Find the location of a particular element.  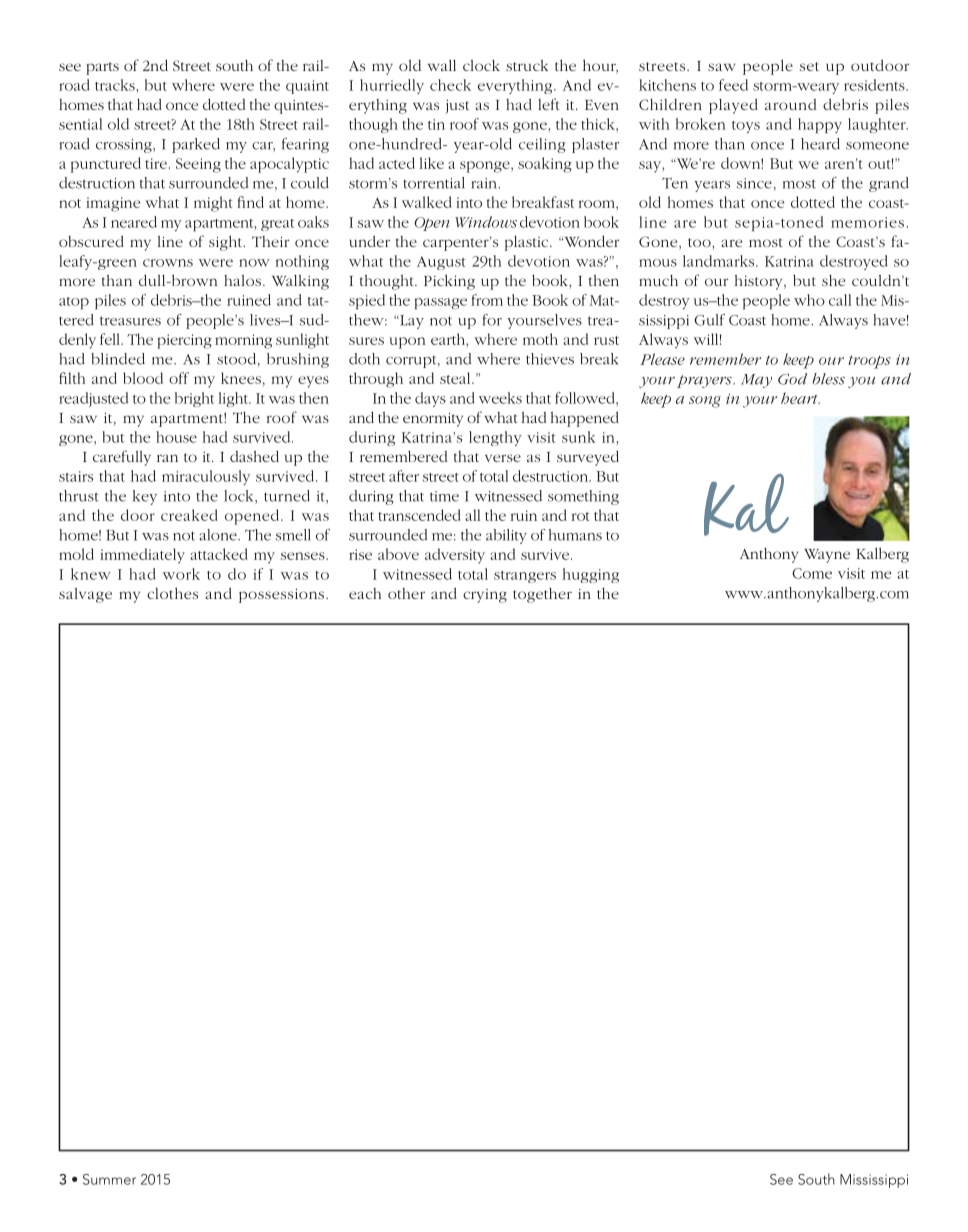

parked is located at coordinates (196, 145).
